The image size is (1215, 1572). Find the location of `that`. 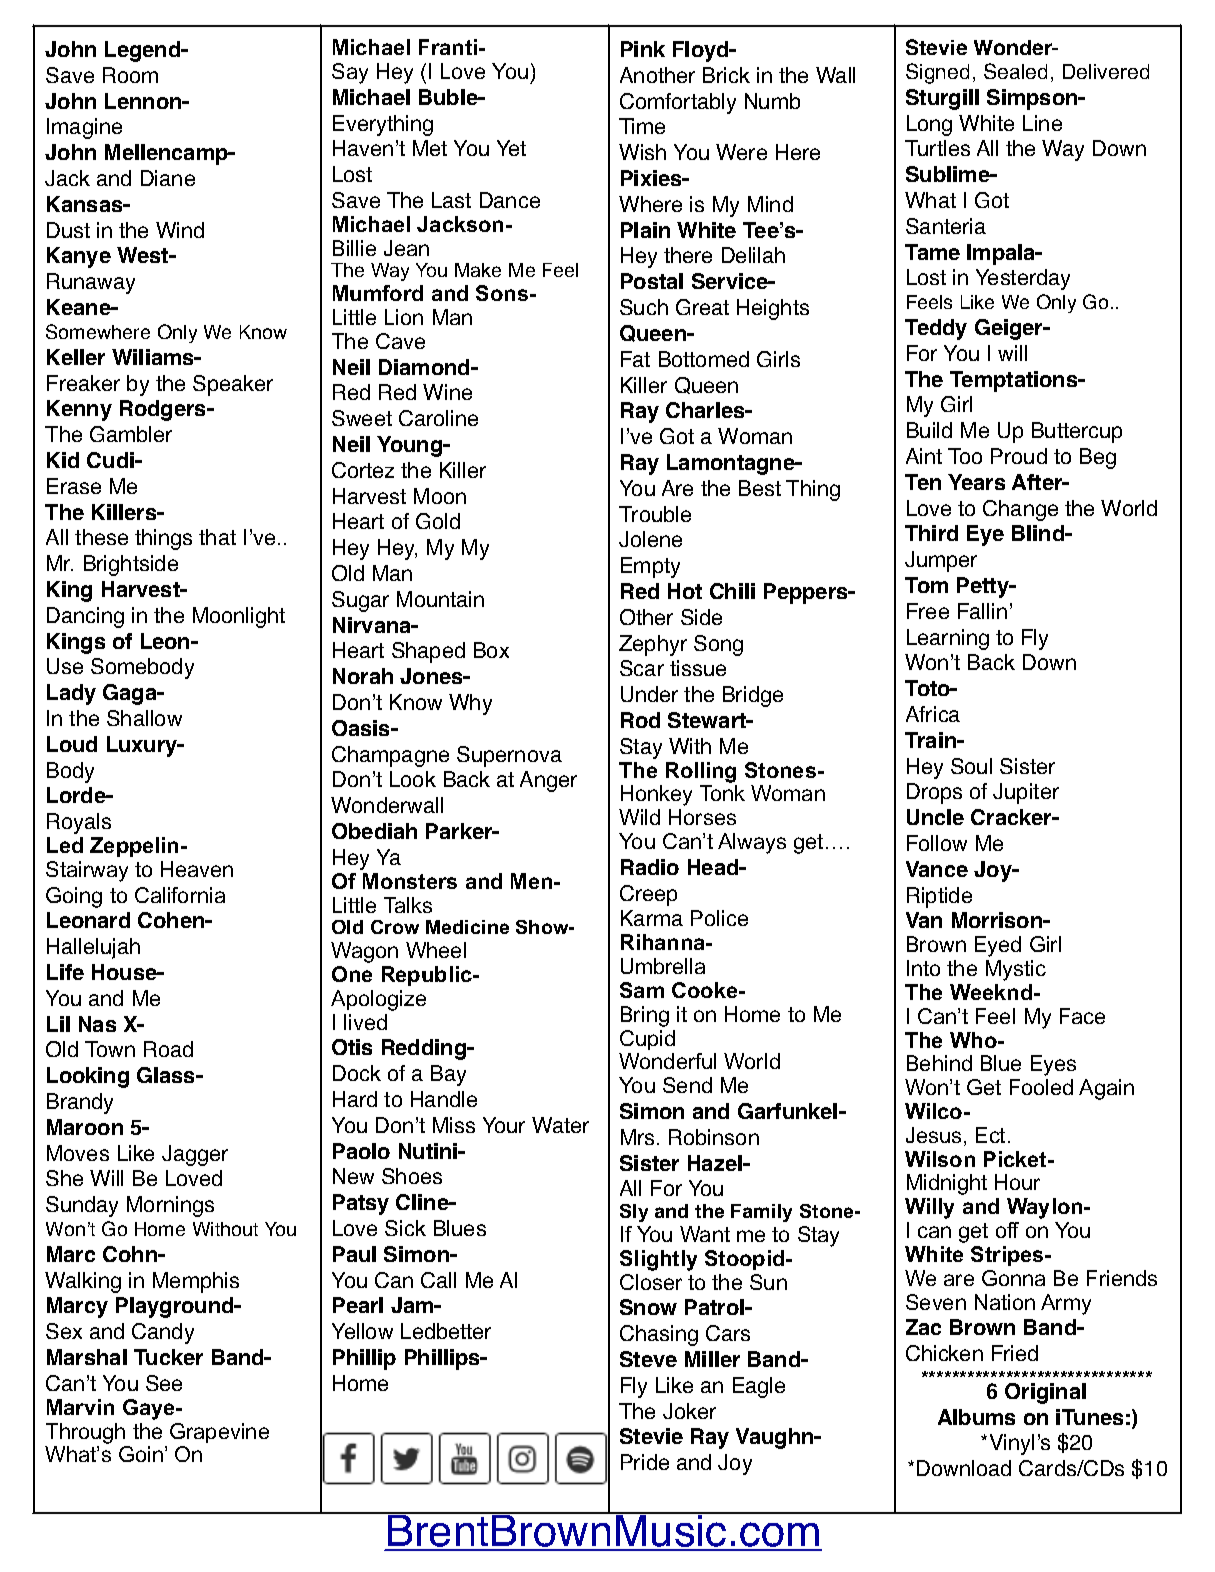

that is located at coordinates (217, 537).
